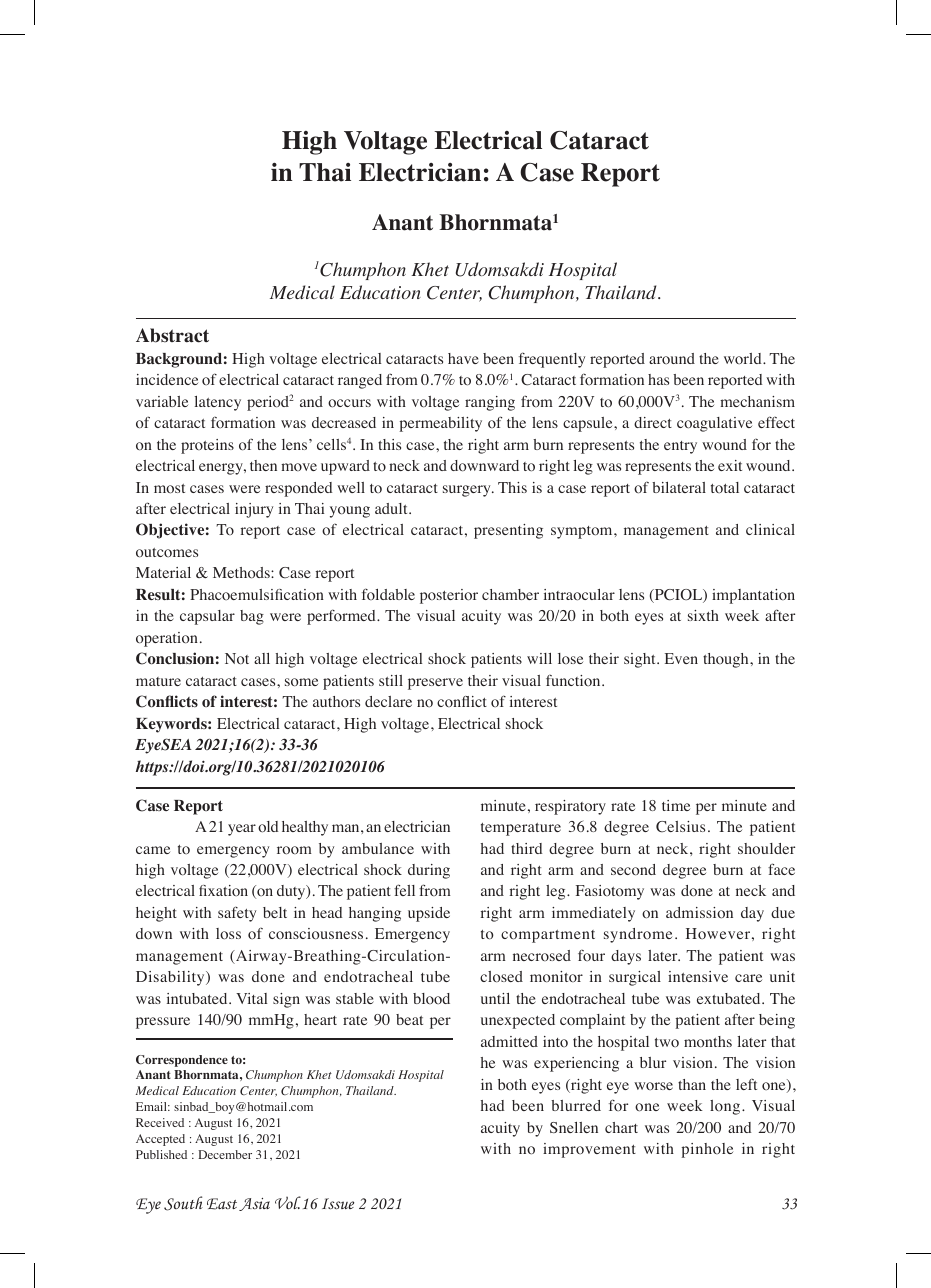  I want to click on latency, so click(218, 403).
